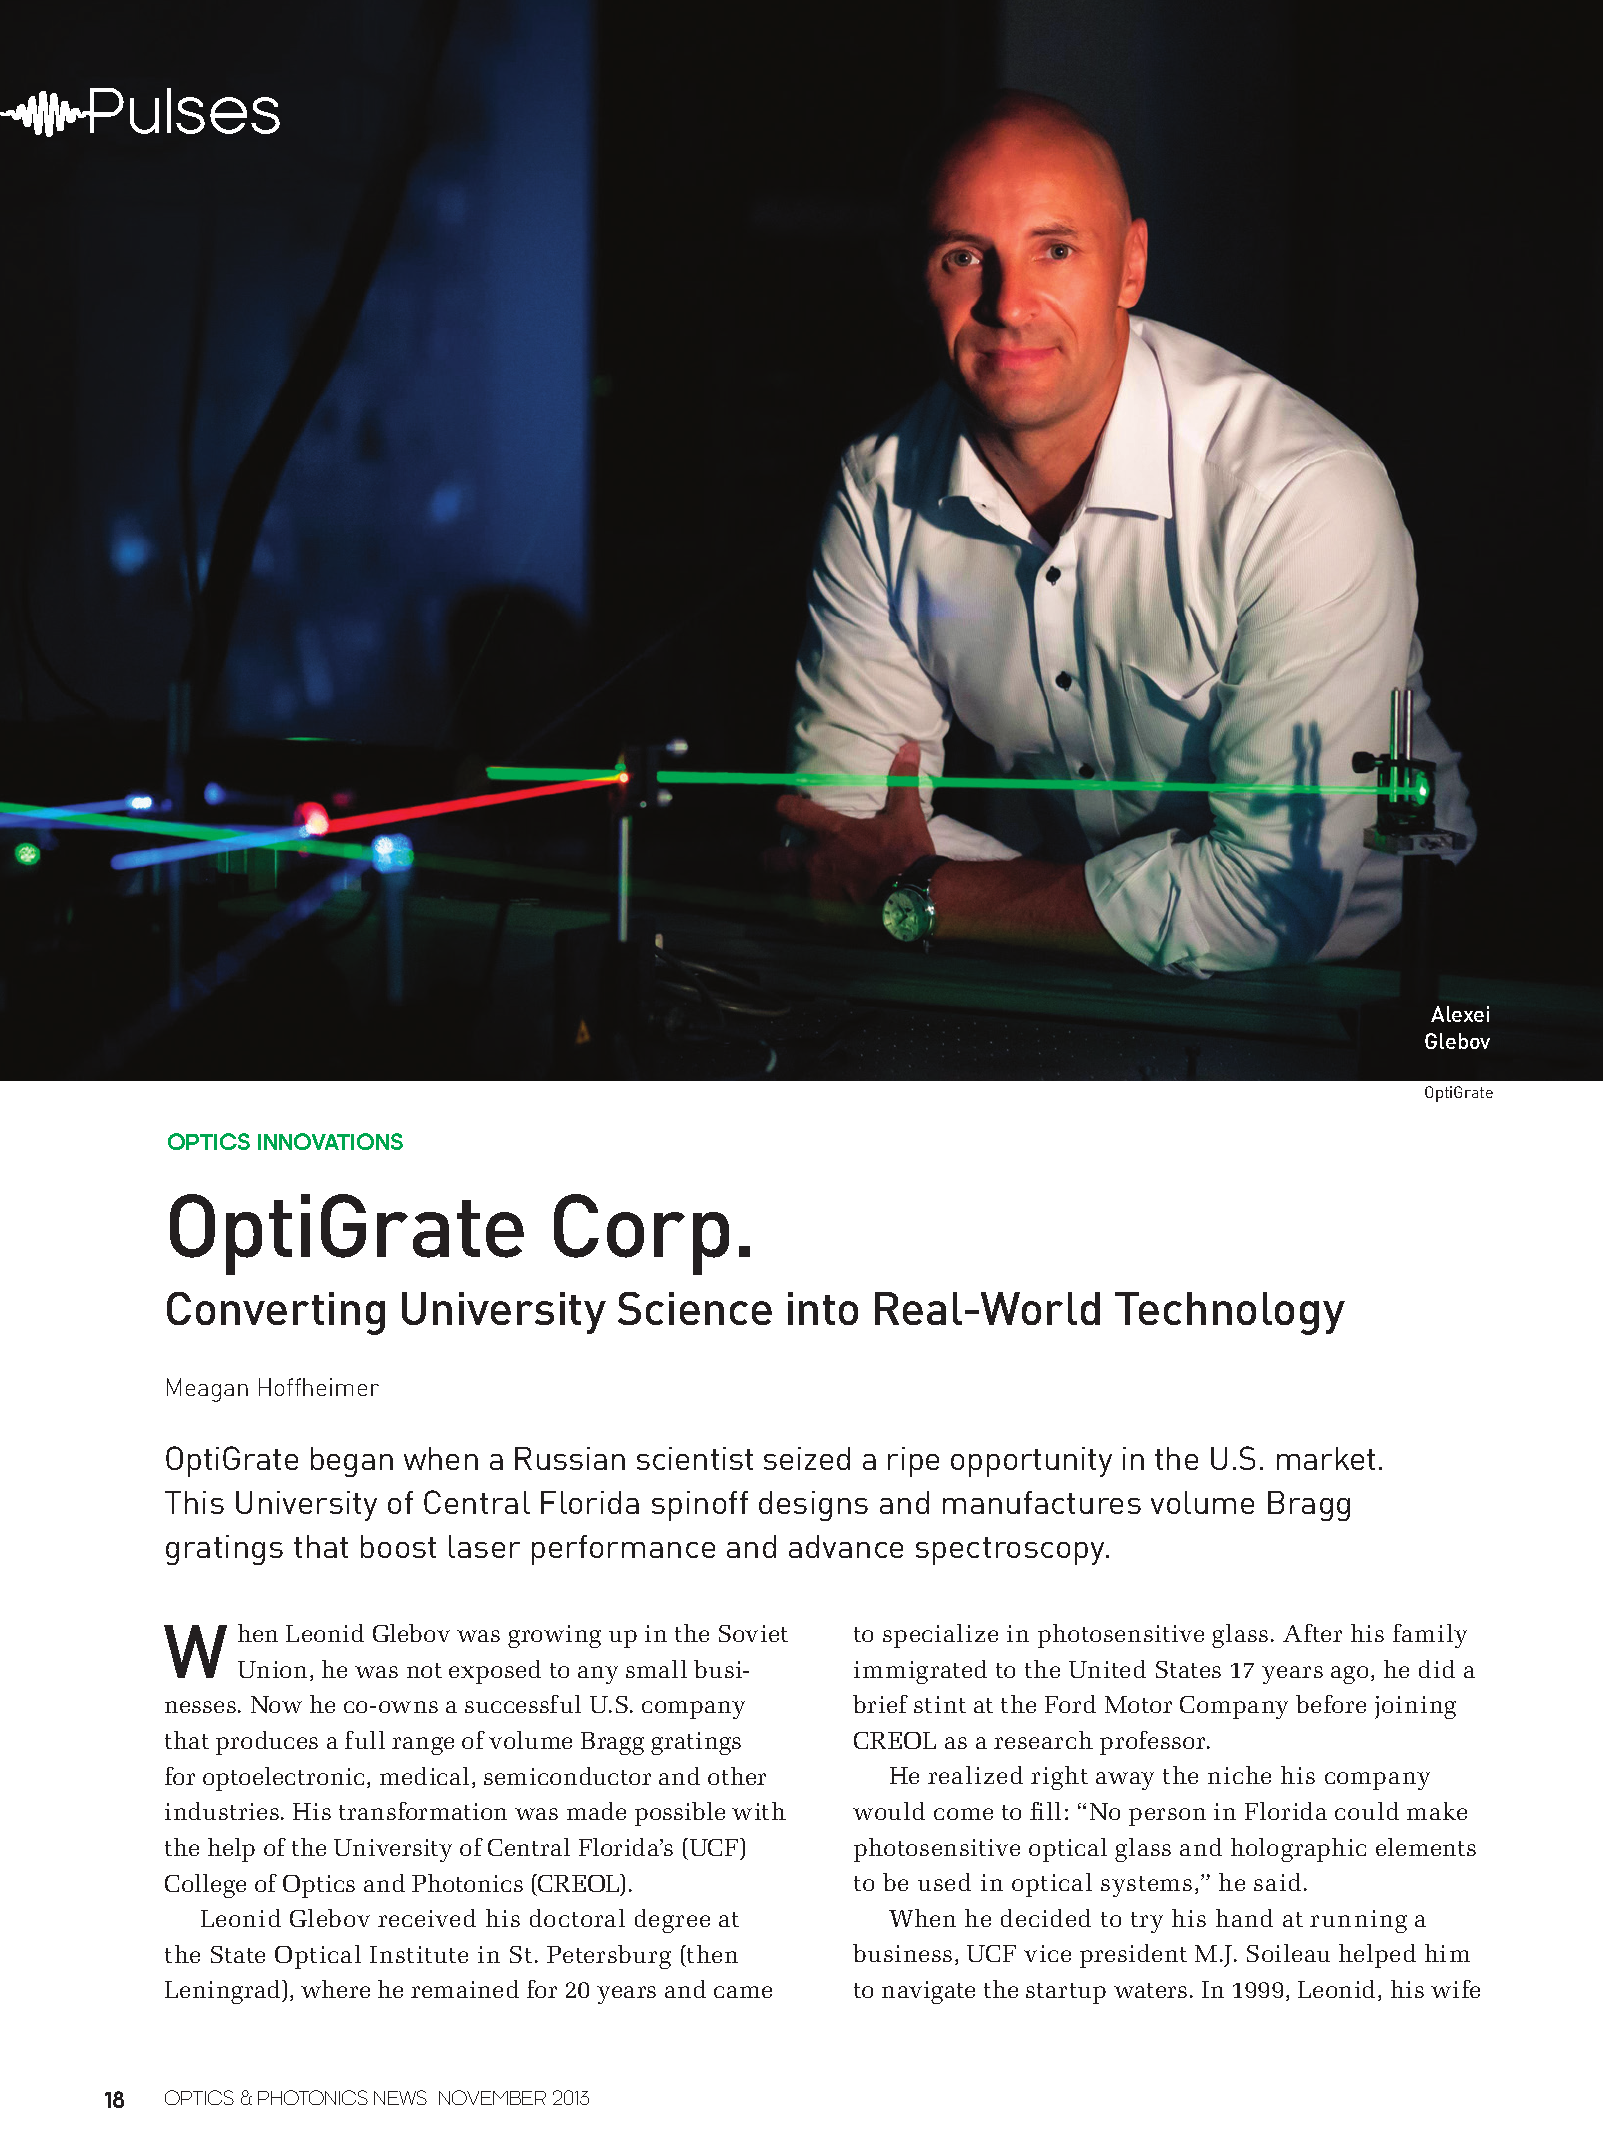  What do you see at coordinates (1326, 1458) in the screenshot?
I see `market` at bounding box center [1326, 1458].
